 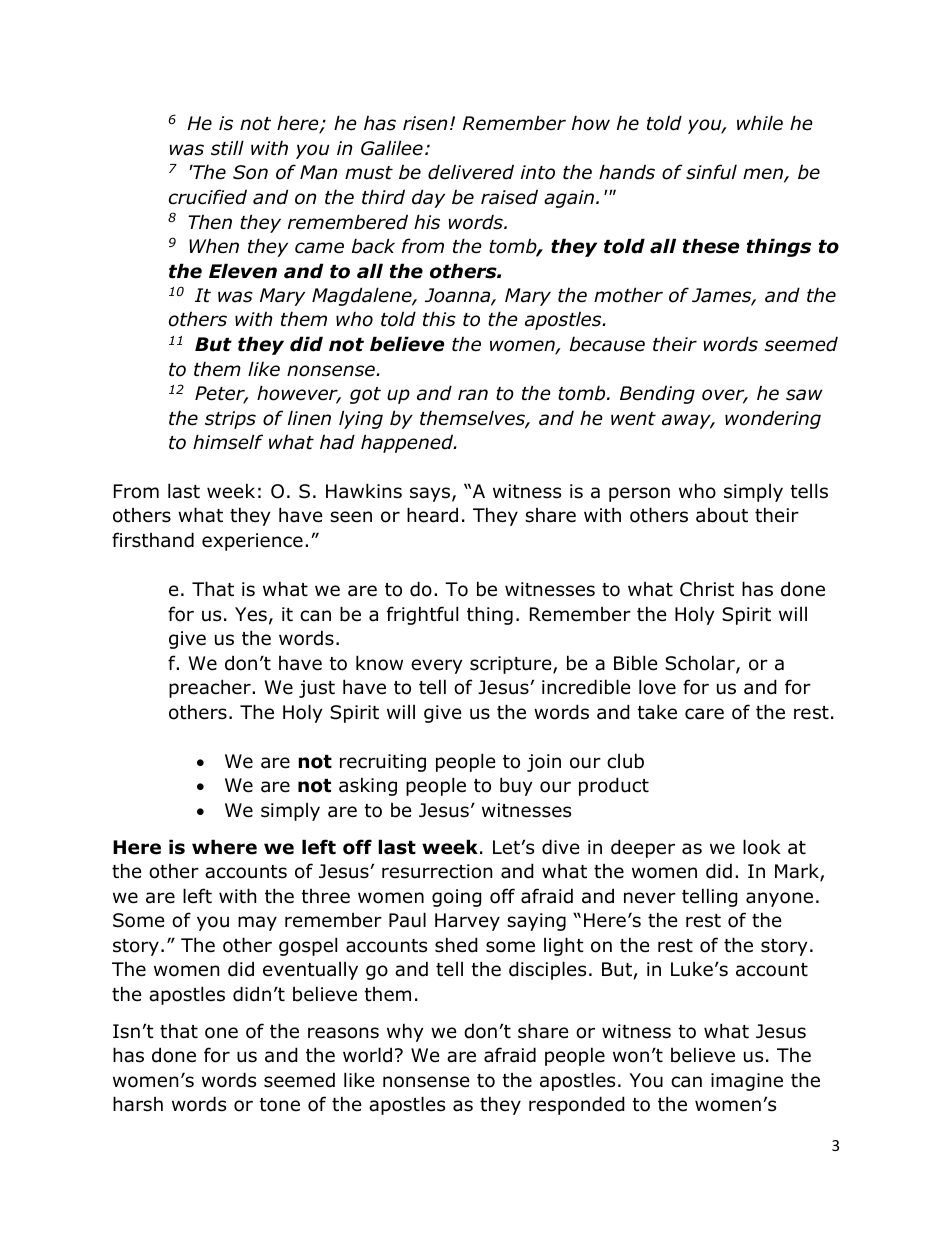 I want to click on sinful, so click(x=711, y=172).
